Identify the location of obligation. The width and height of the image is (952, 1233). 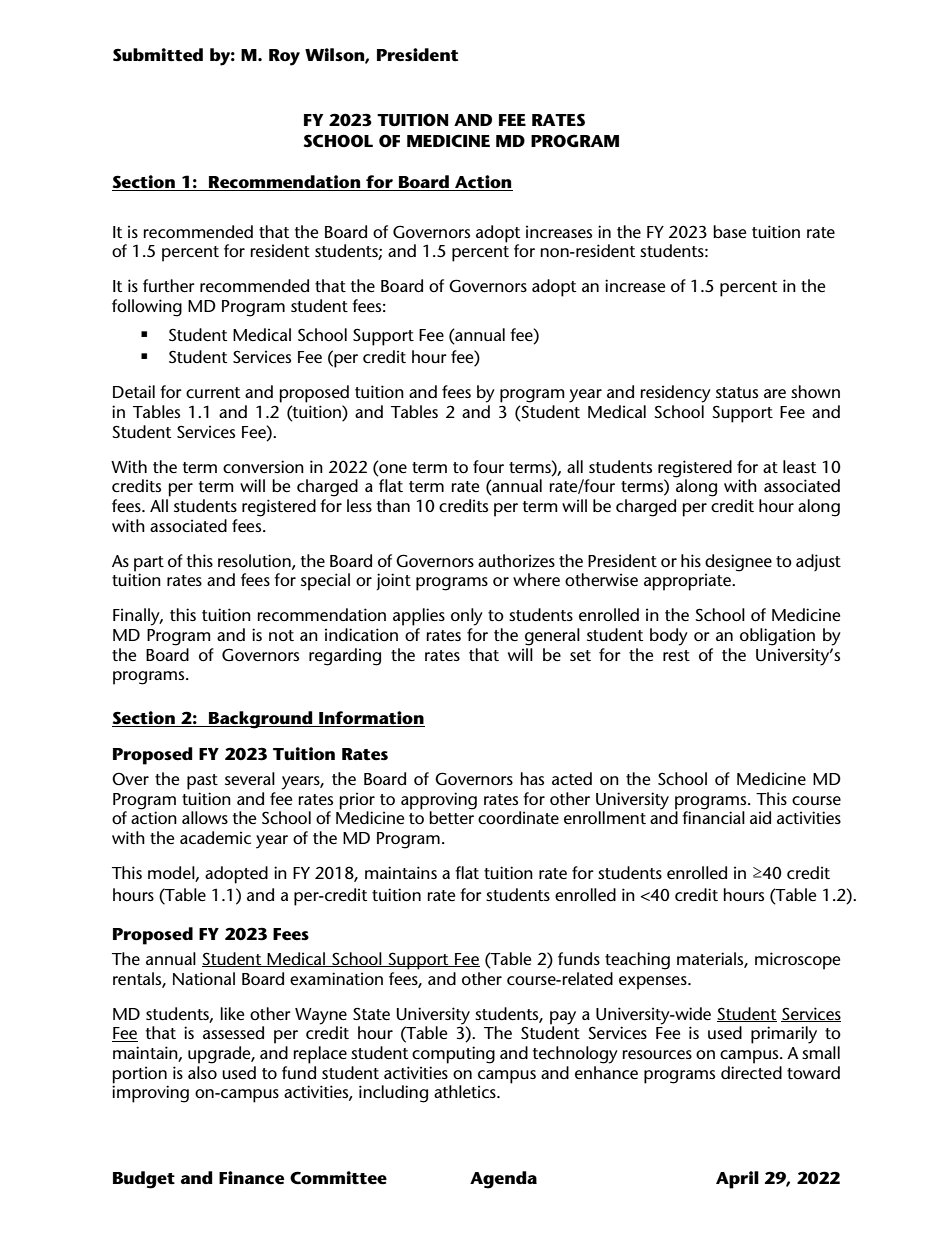
(777, 637).
